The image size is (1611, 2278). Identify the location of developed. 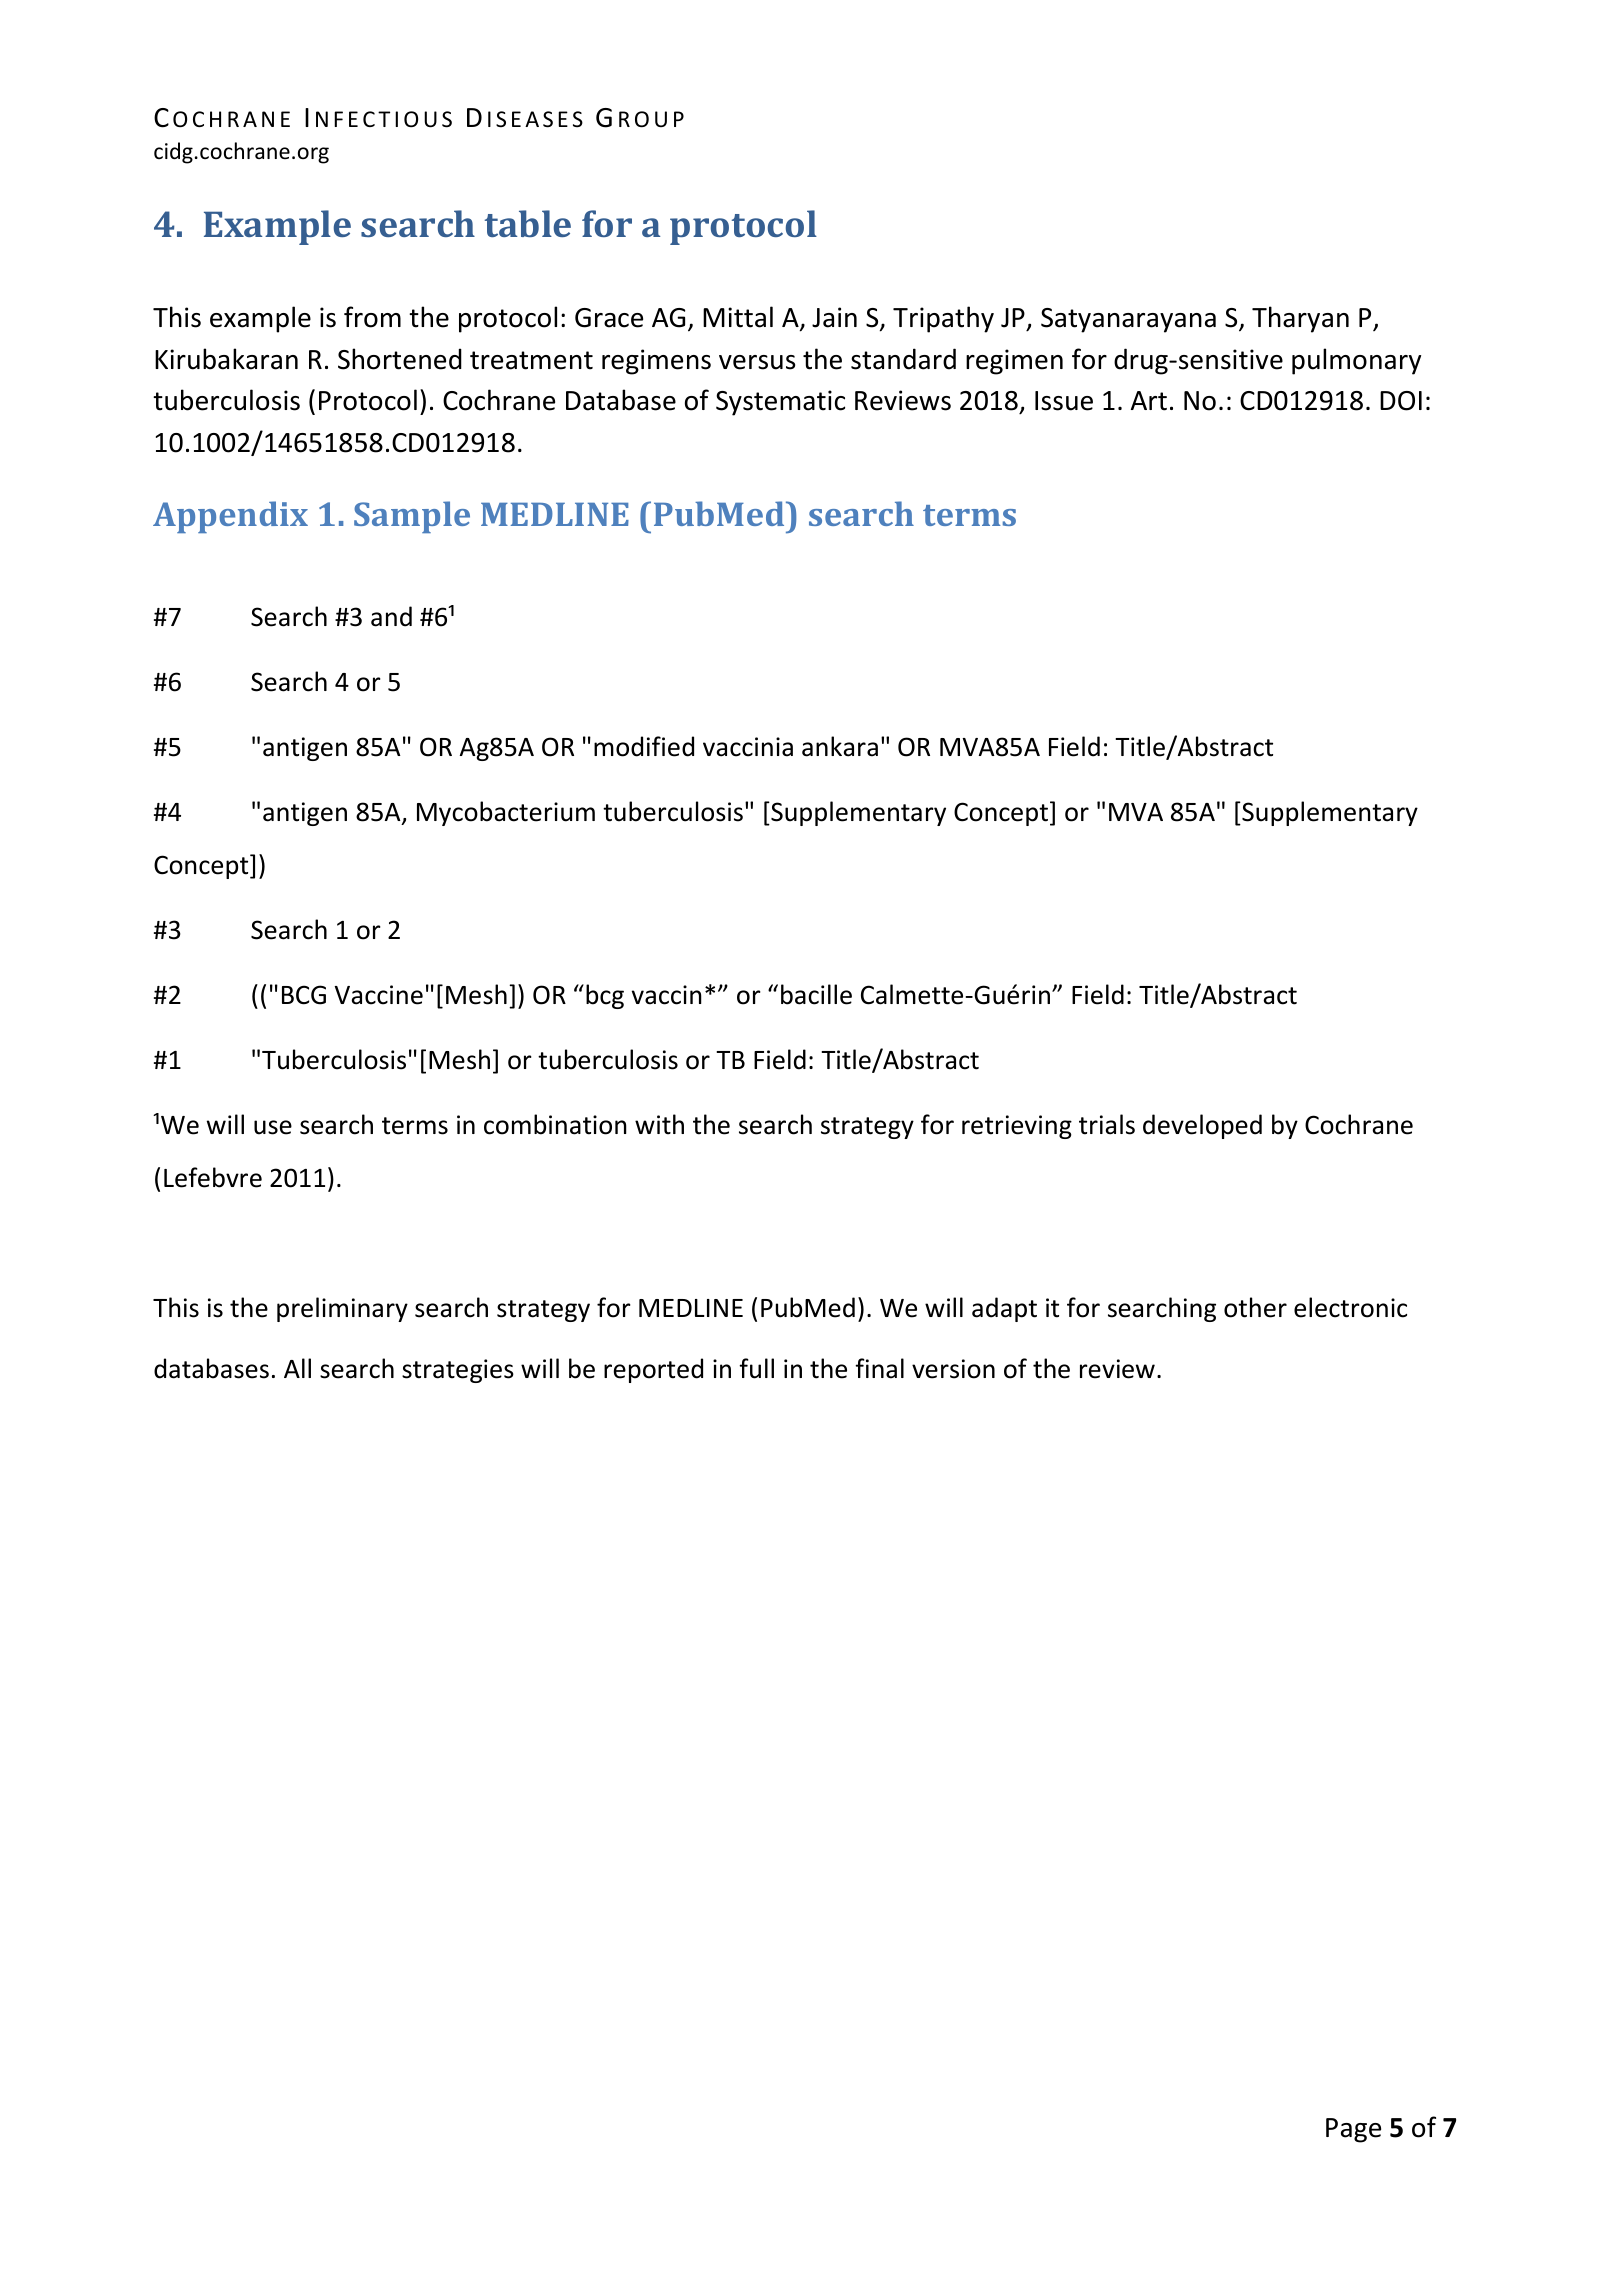
(1202, 1126).
